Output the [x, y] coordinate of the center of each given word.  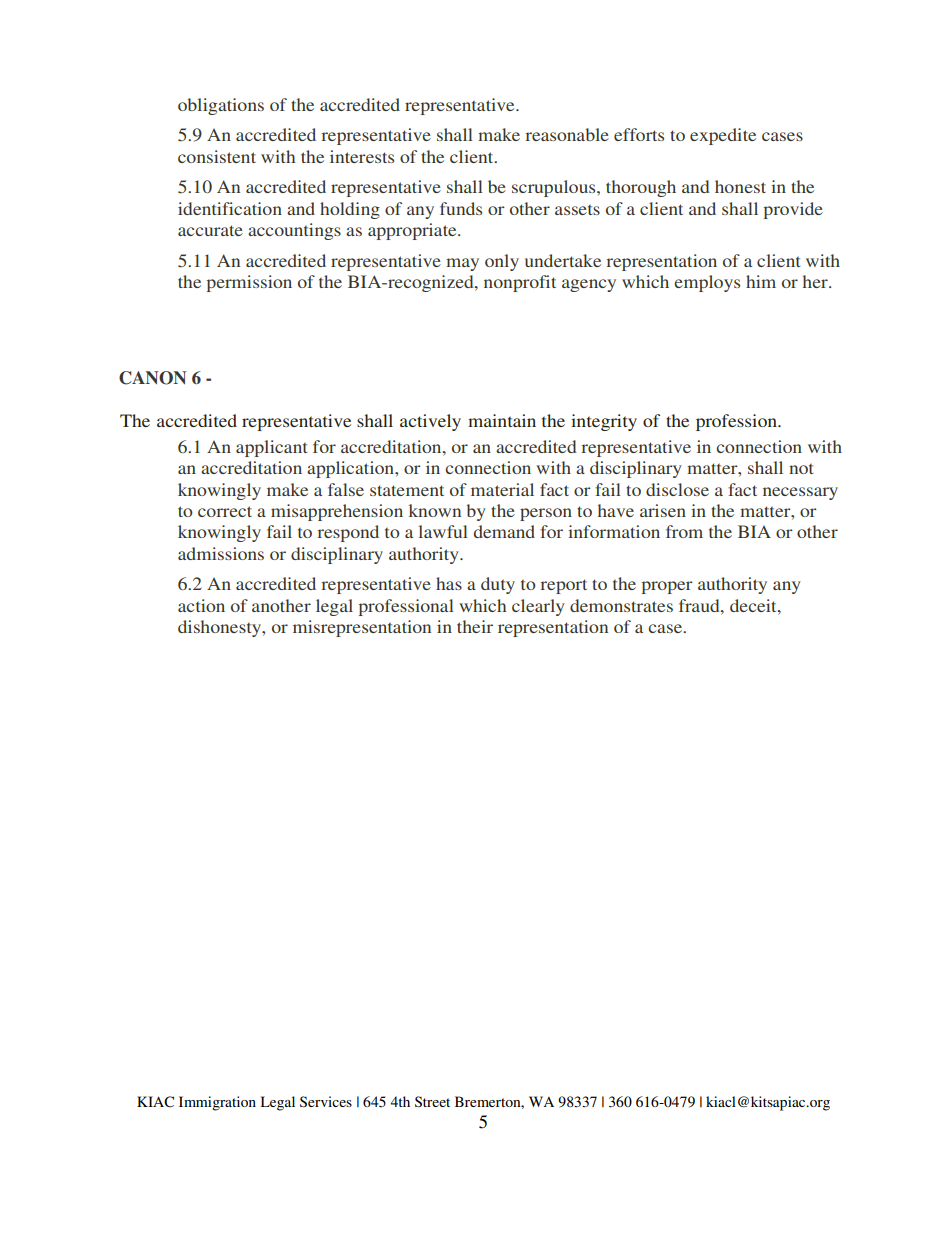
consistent [217, 156]
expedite [723, 136]
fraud [700, 605]
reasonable [567, 134]
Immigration [217, 1103]
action [201, 605]
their [475, 626]
